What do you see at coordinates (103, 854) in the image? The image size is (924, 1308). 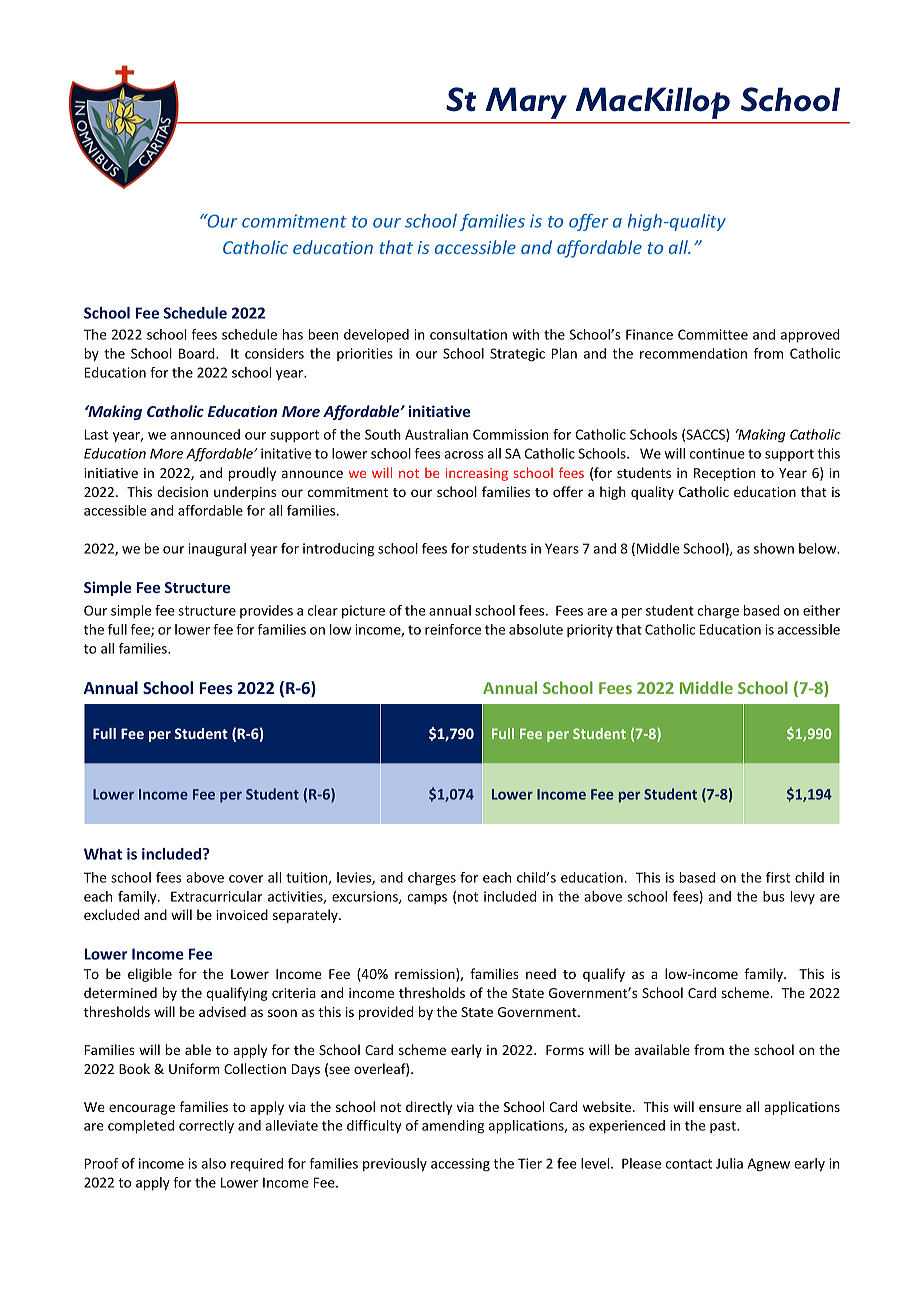 I see `What` at bounding box center [103, 854].
